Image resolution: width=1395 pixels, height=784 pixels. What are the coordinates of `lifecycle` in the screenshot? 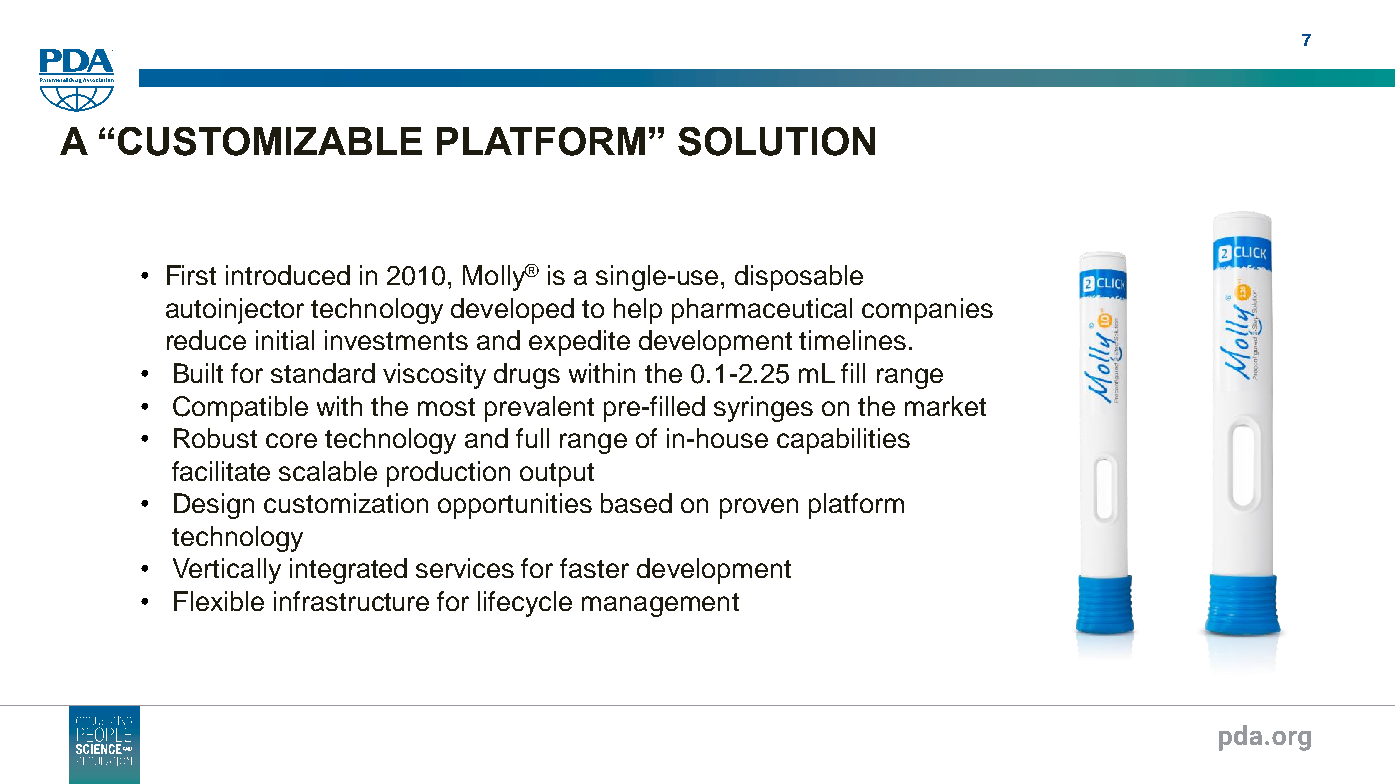 It's located at (525, 604).
